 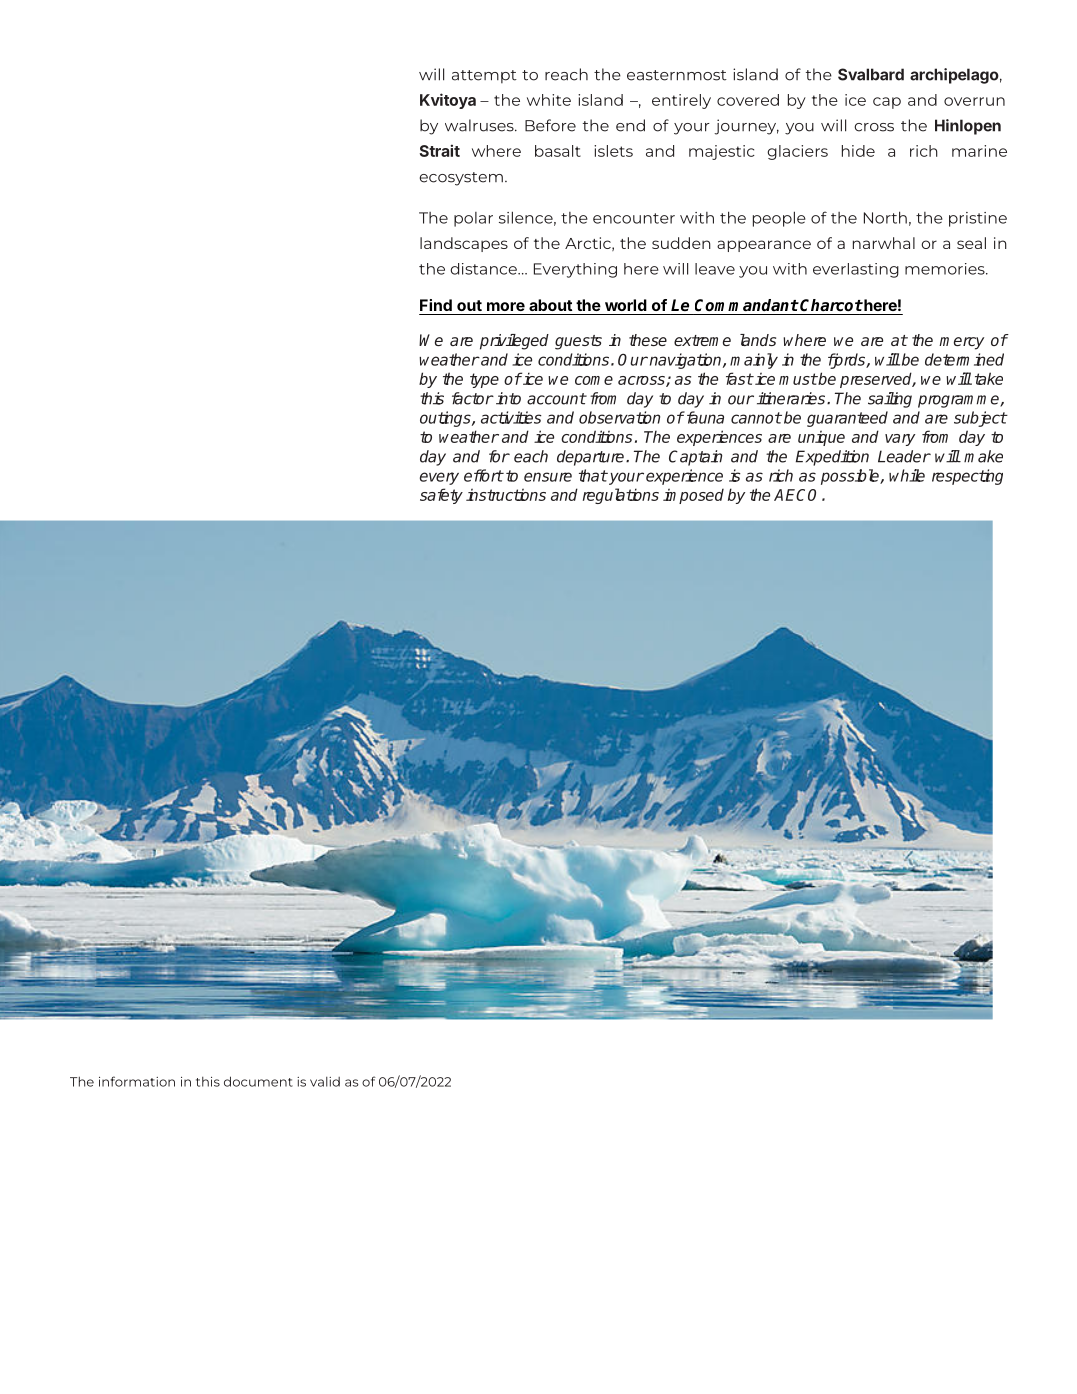 What do you see at coordinates (473, 398) in the page?
I see `factor` at bounding box center [473, 398].
